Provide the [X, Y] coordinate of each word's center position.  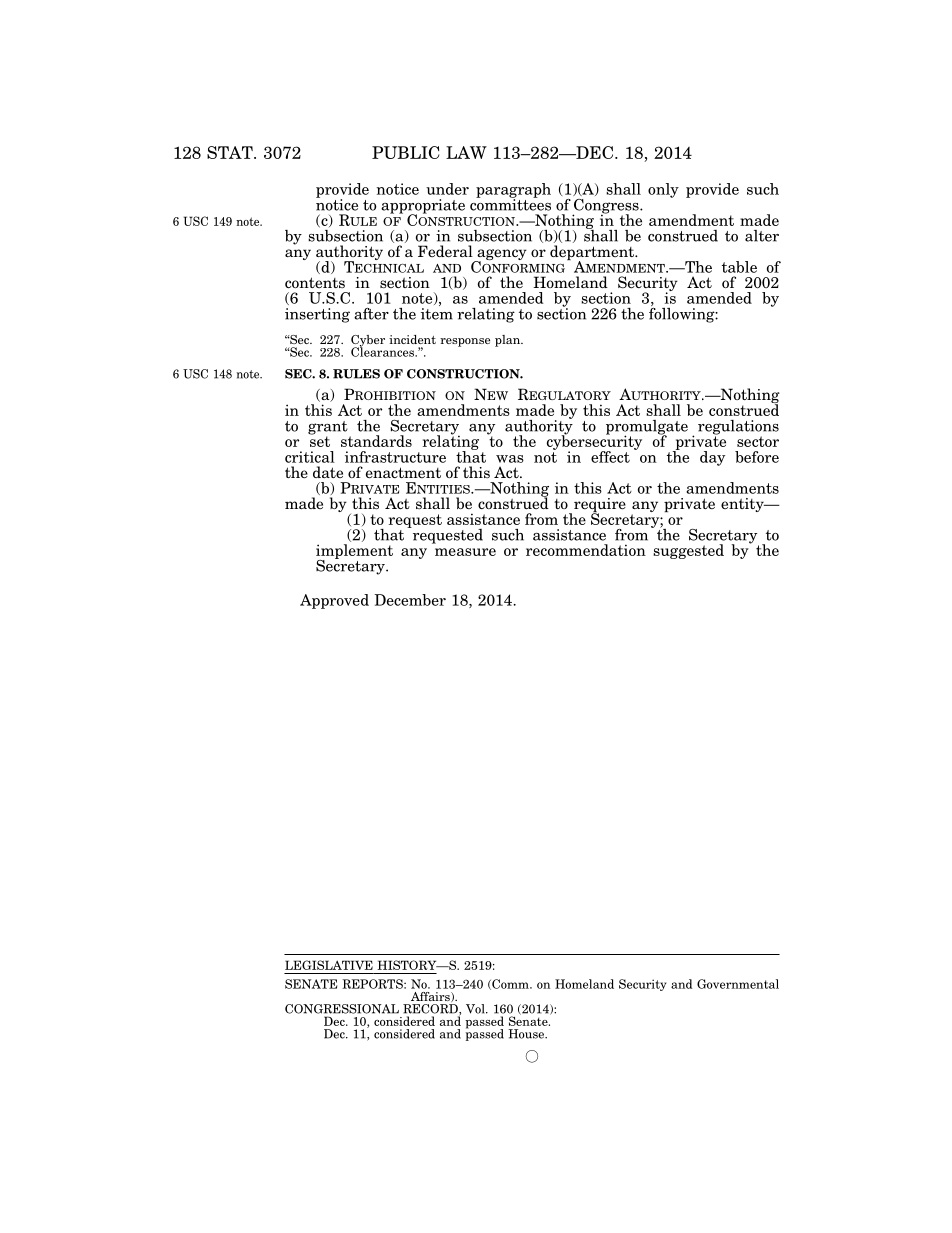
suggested [688, 551]
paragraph [513, 191]
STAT [231, 152]
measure [465, 552]
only [663, 190]
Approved [334, 601]
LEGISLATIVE [329, 965]
